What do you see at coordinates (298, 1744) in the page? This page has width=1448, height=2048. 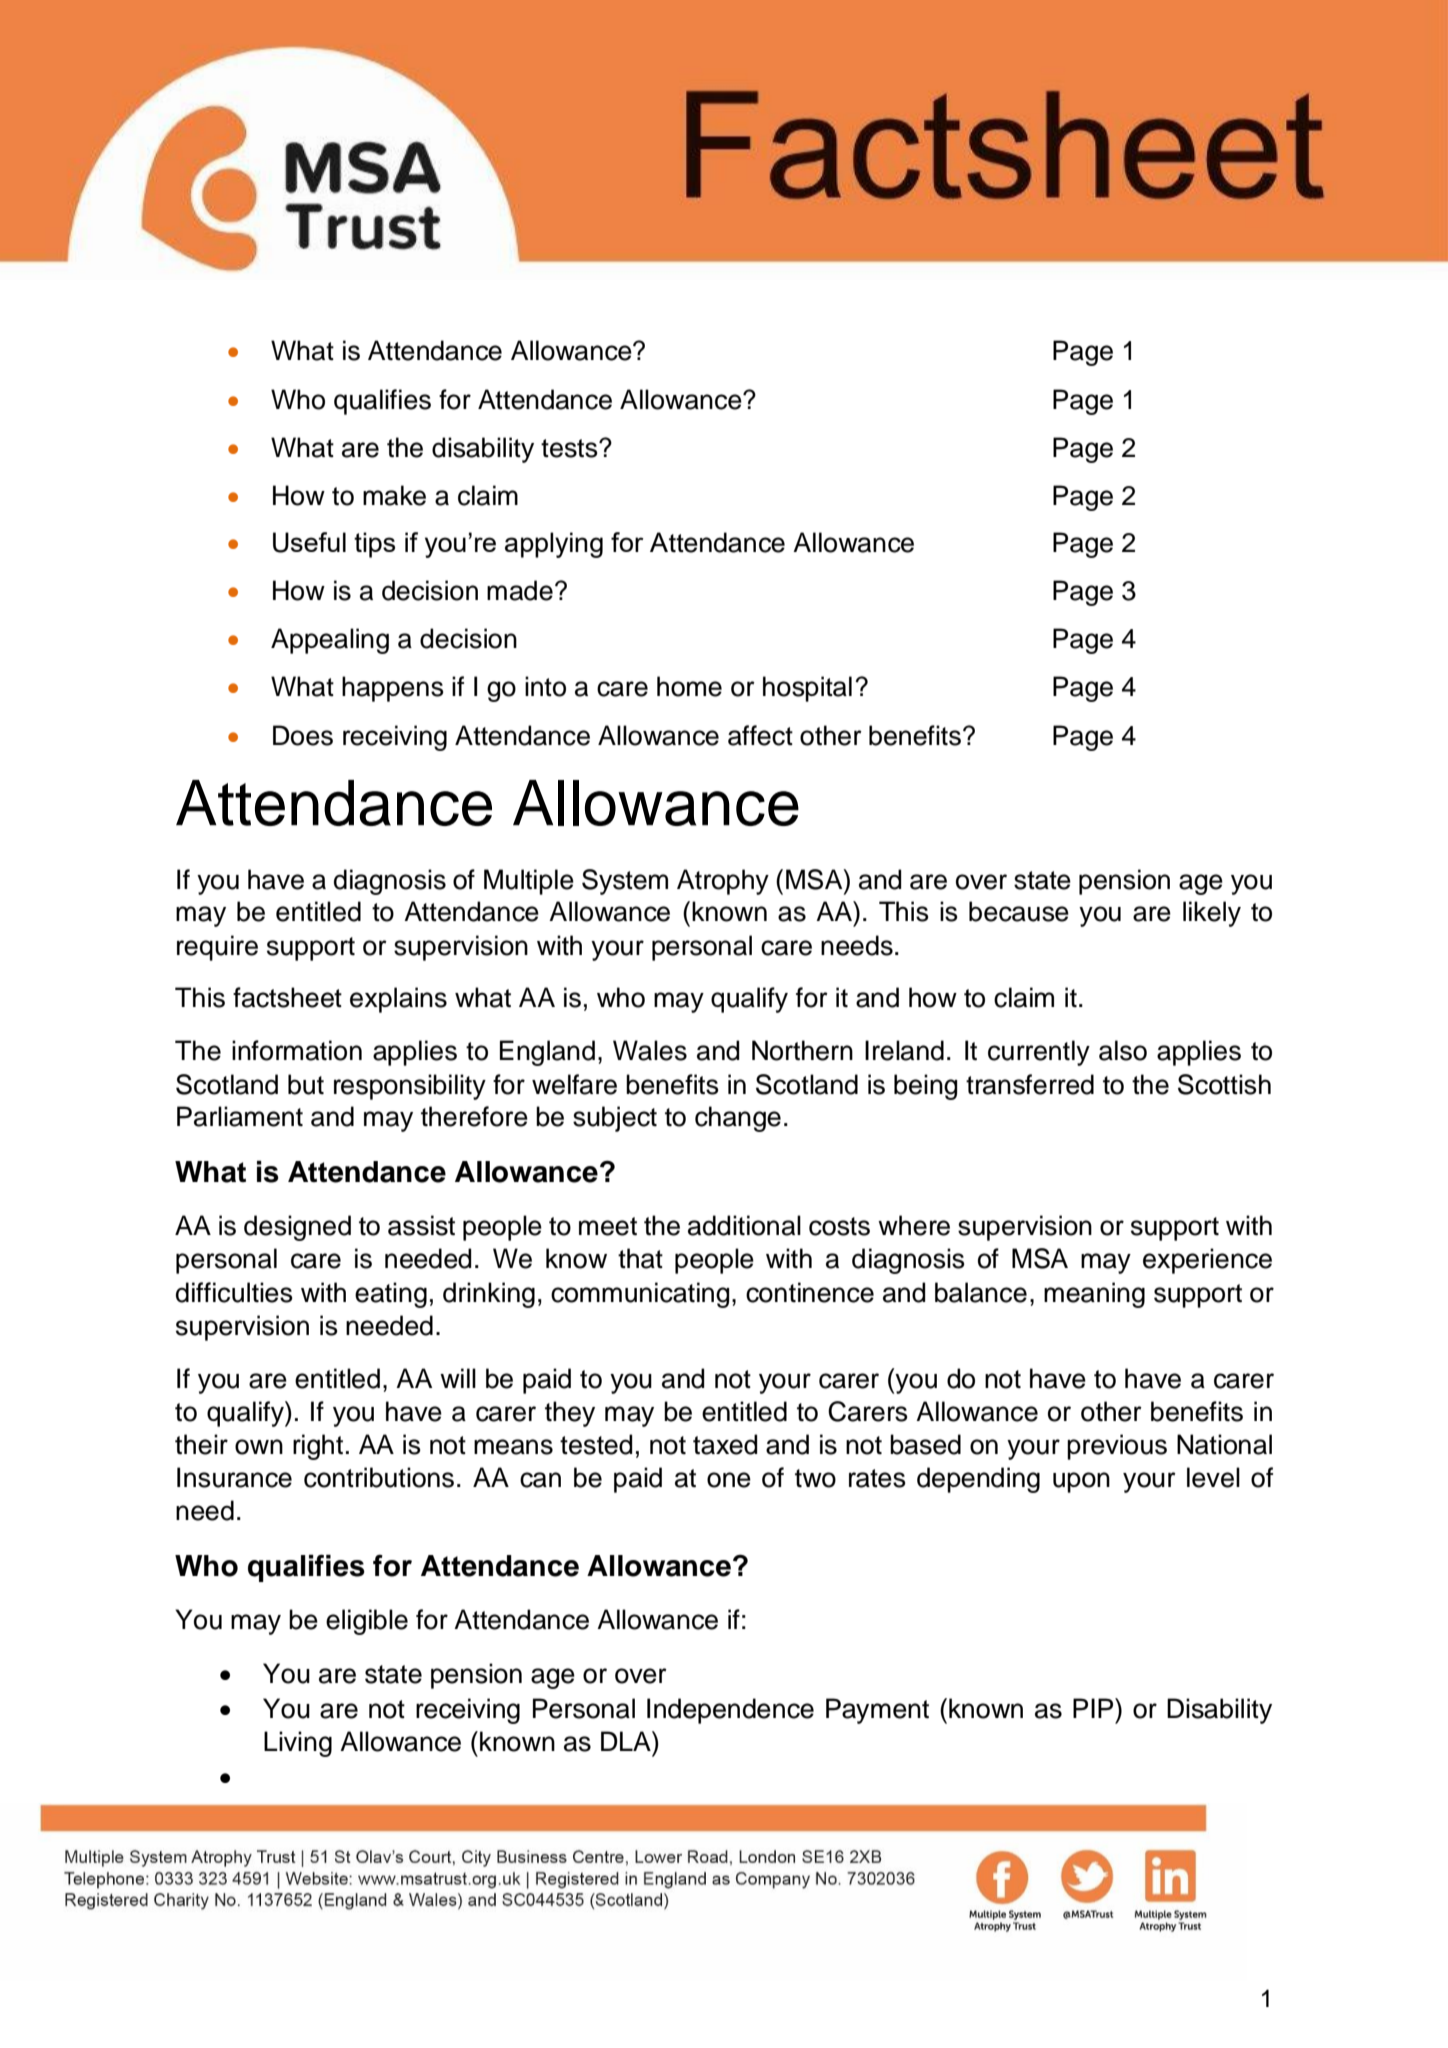 I see `Living` at bounding box center [298, 1744].
